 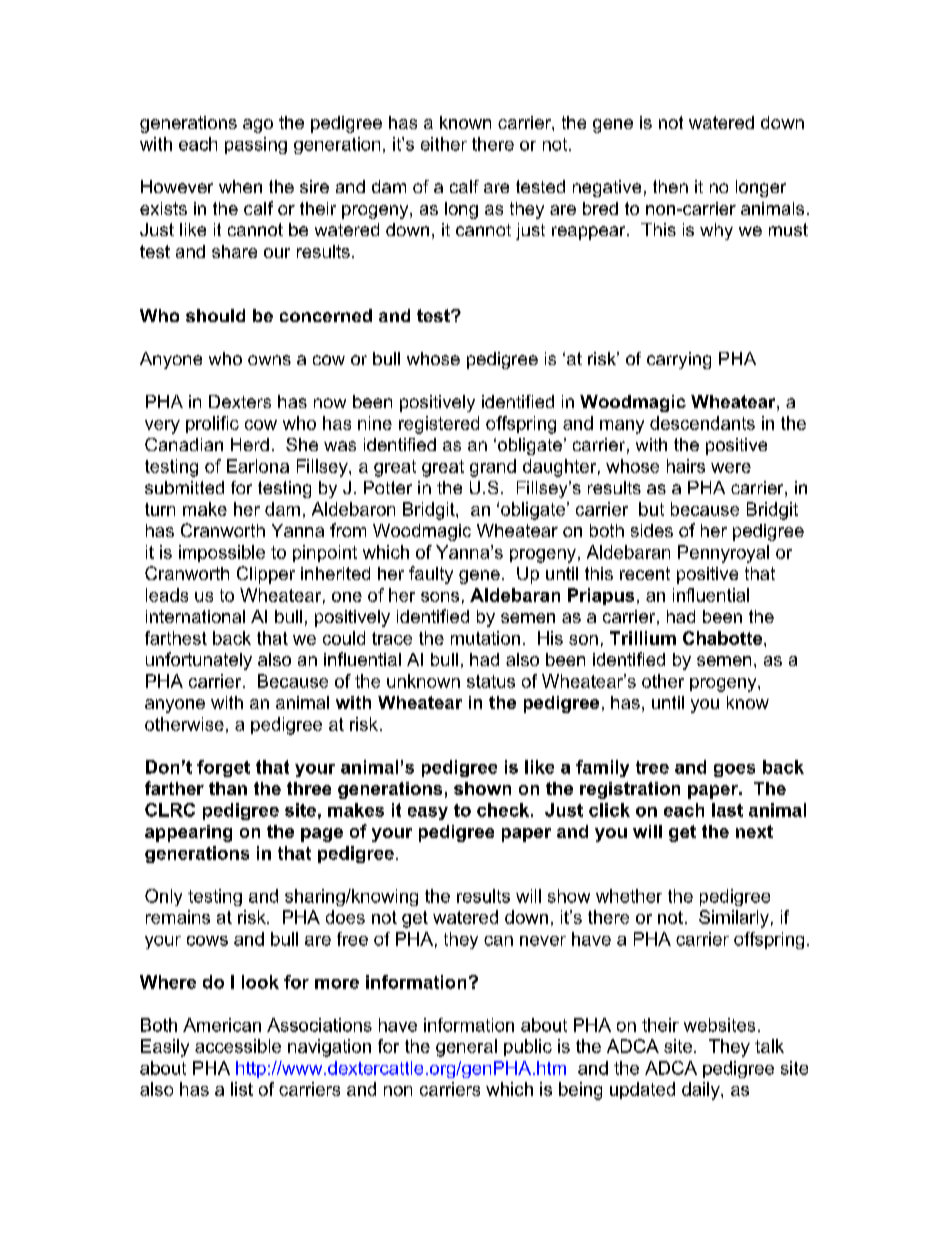 I want to click on then, so click(x=670, y=186).
